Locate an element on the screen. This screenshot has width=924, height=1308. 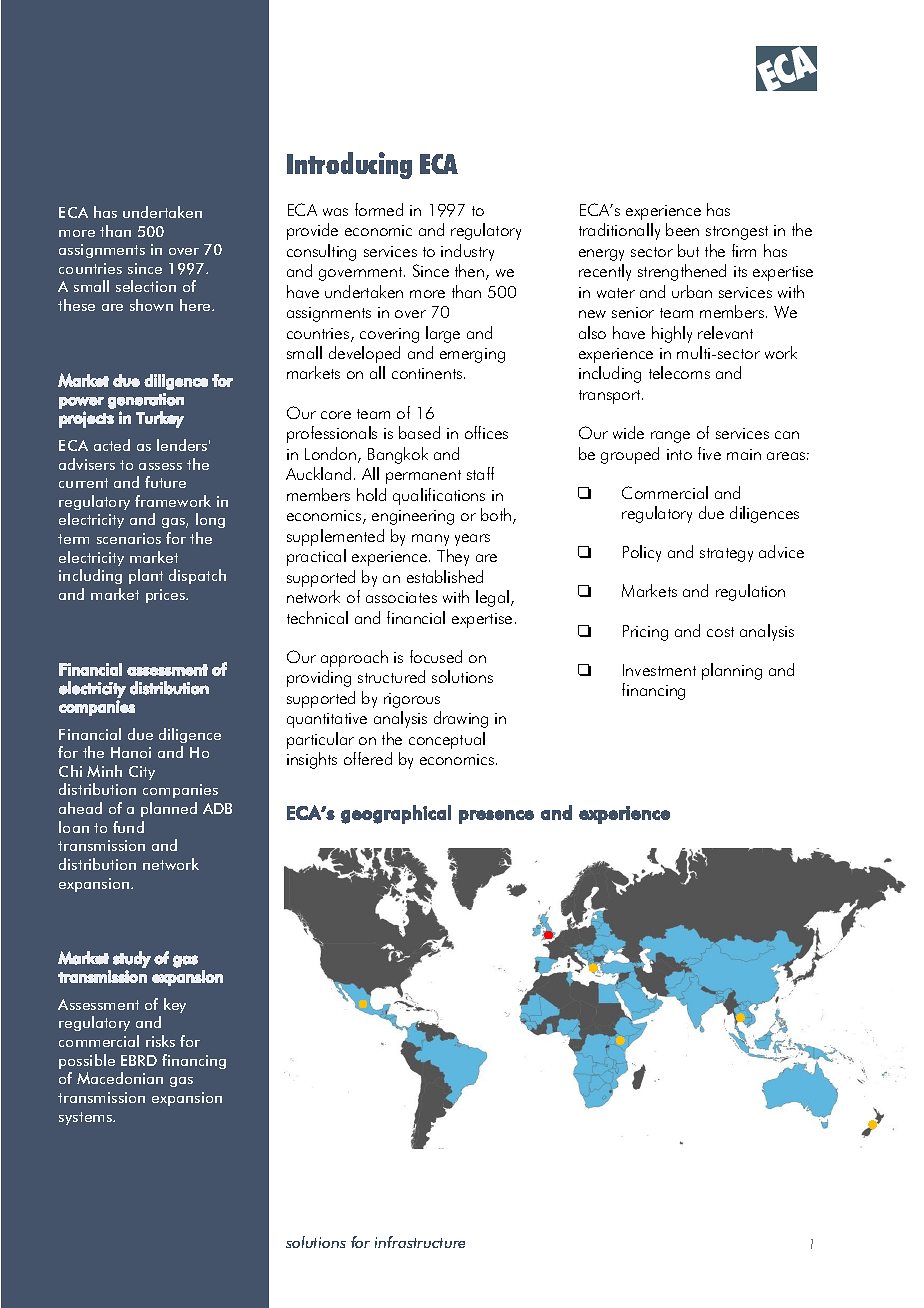
been is located at coordinates (682, 229).
